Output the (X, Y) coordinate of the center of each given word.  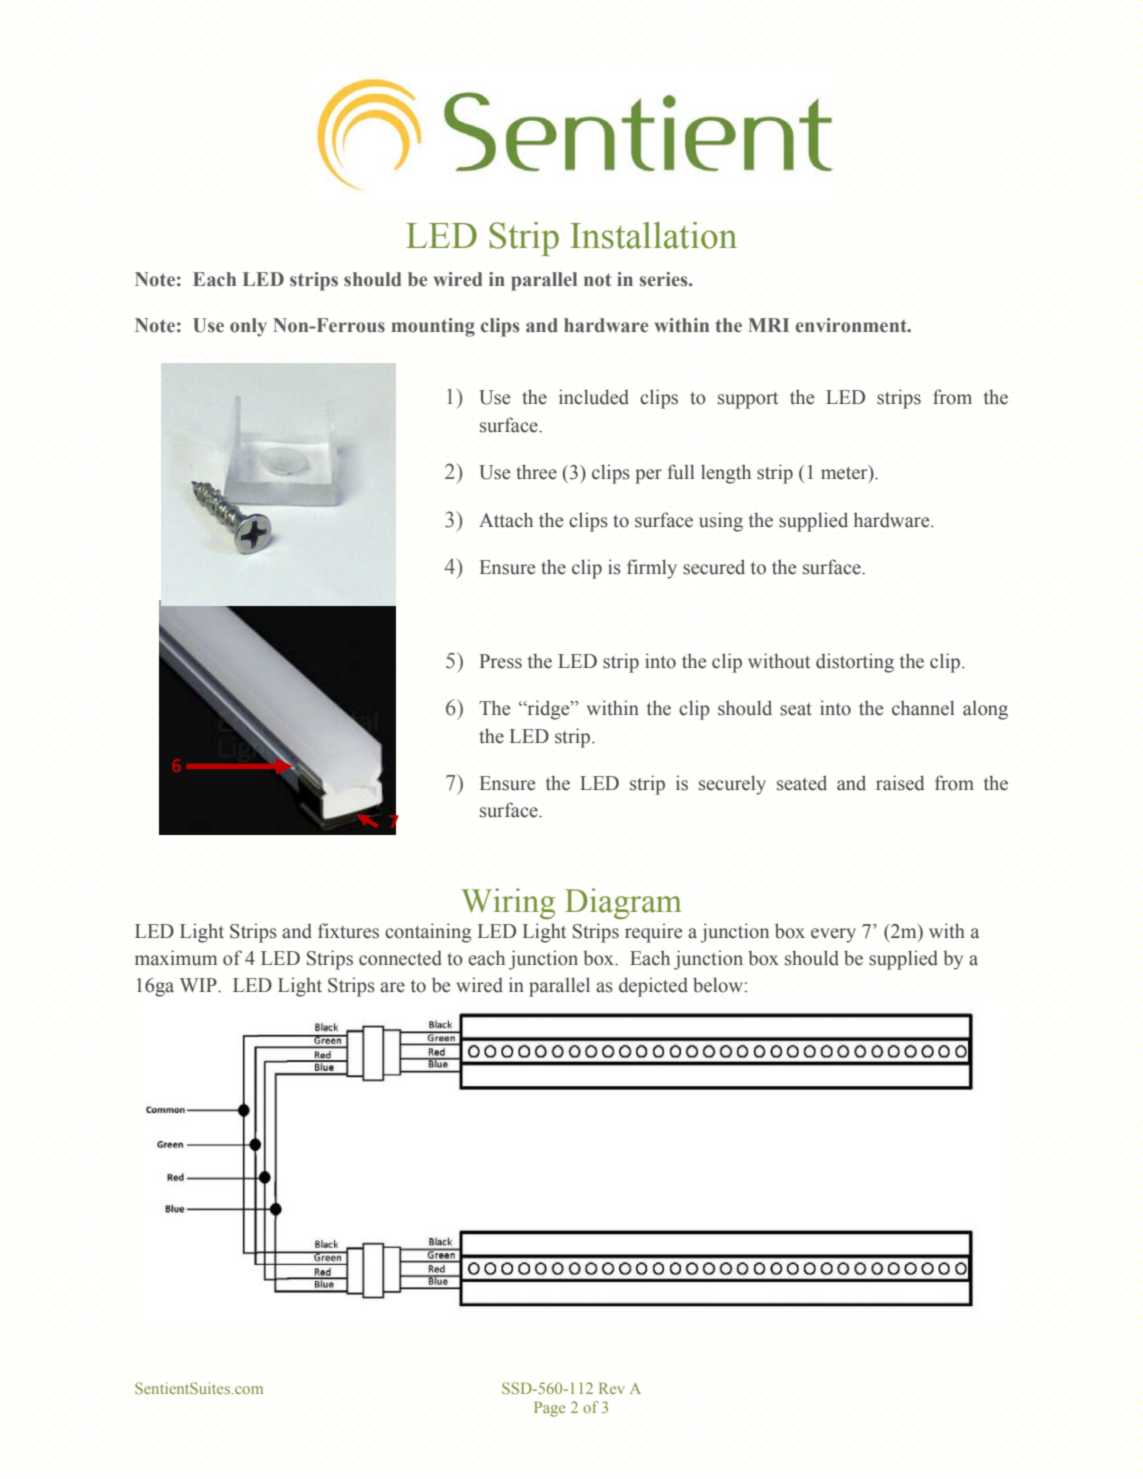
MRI (768, 325)
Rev (612, 1388)
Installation (653, 235)
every (833, 935)
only (248, 327)
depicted (653, 987)
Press (501, 661)
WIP (199, 985)
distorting (855, 663)
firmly (652, 569)
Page (549, 1409)
